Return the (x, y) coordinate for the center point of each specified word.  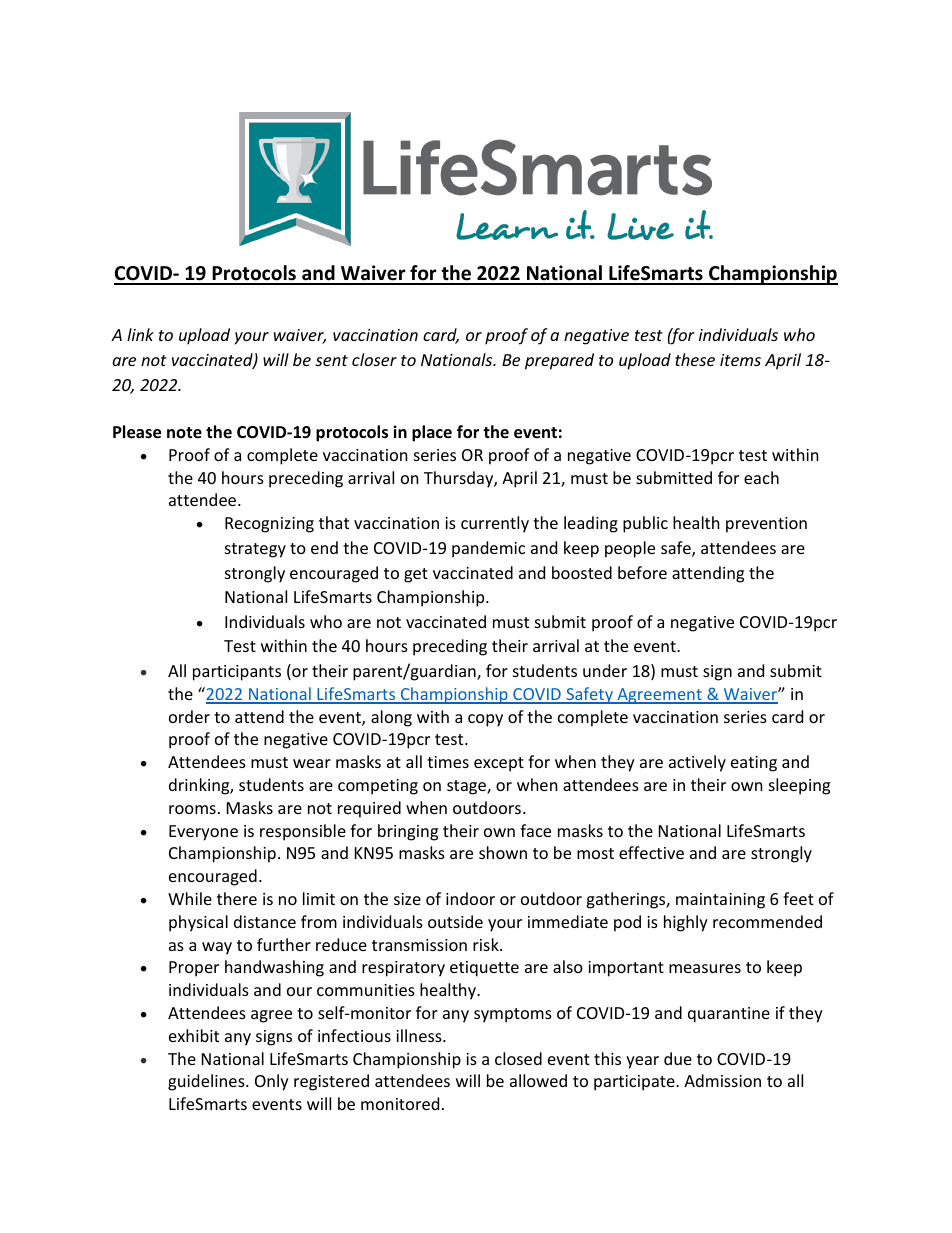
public (645, 524)
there (237, 898)
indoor (470, 898)
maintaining (720, 901)
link (140, 334)
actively (697, 763)
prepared (559, 361)
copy (485, 720)
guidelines (207, 1082)
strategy (255, 550)
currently (495, 524)
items (740, 360)
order (189, 716)
